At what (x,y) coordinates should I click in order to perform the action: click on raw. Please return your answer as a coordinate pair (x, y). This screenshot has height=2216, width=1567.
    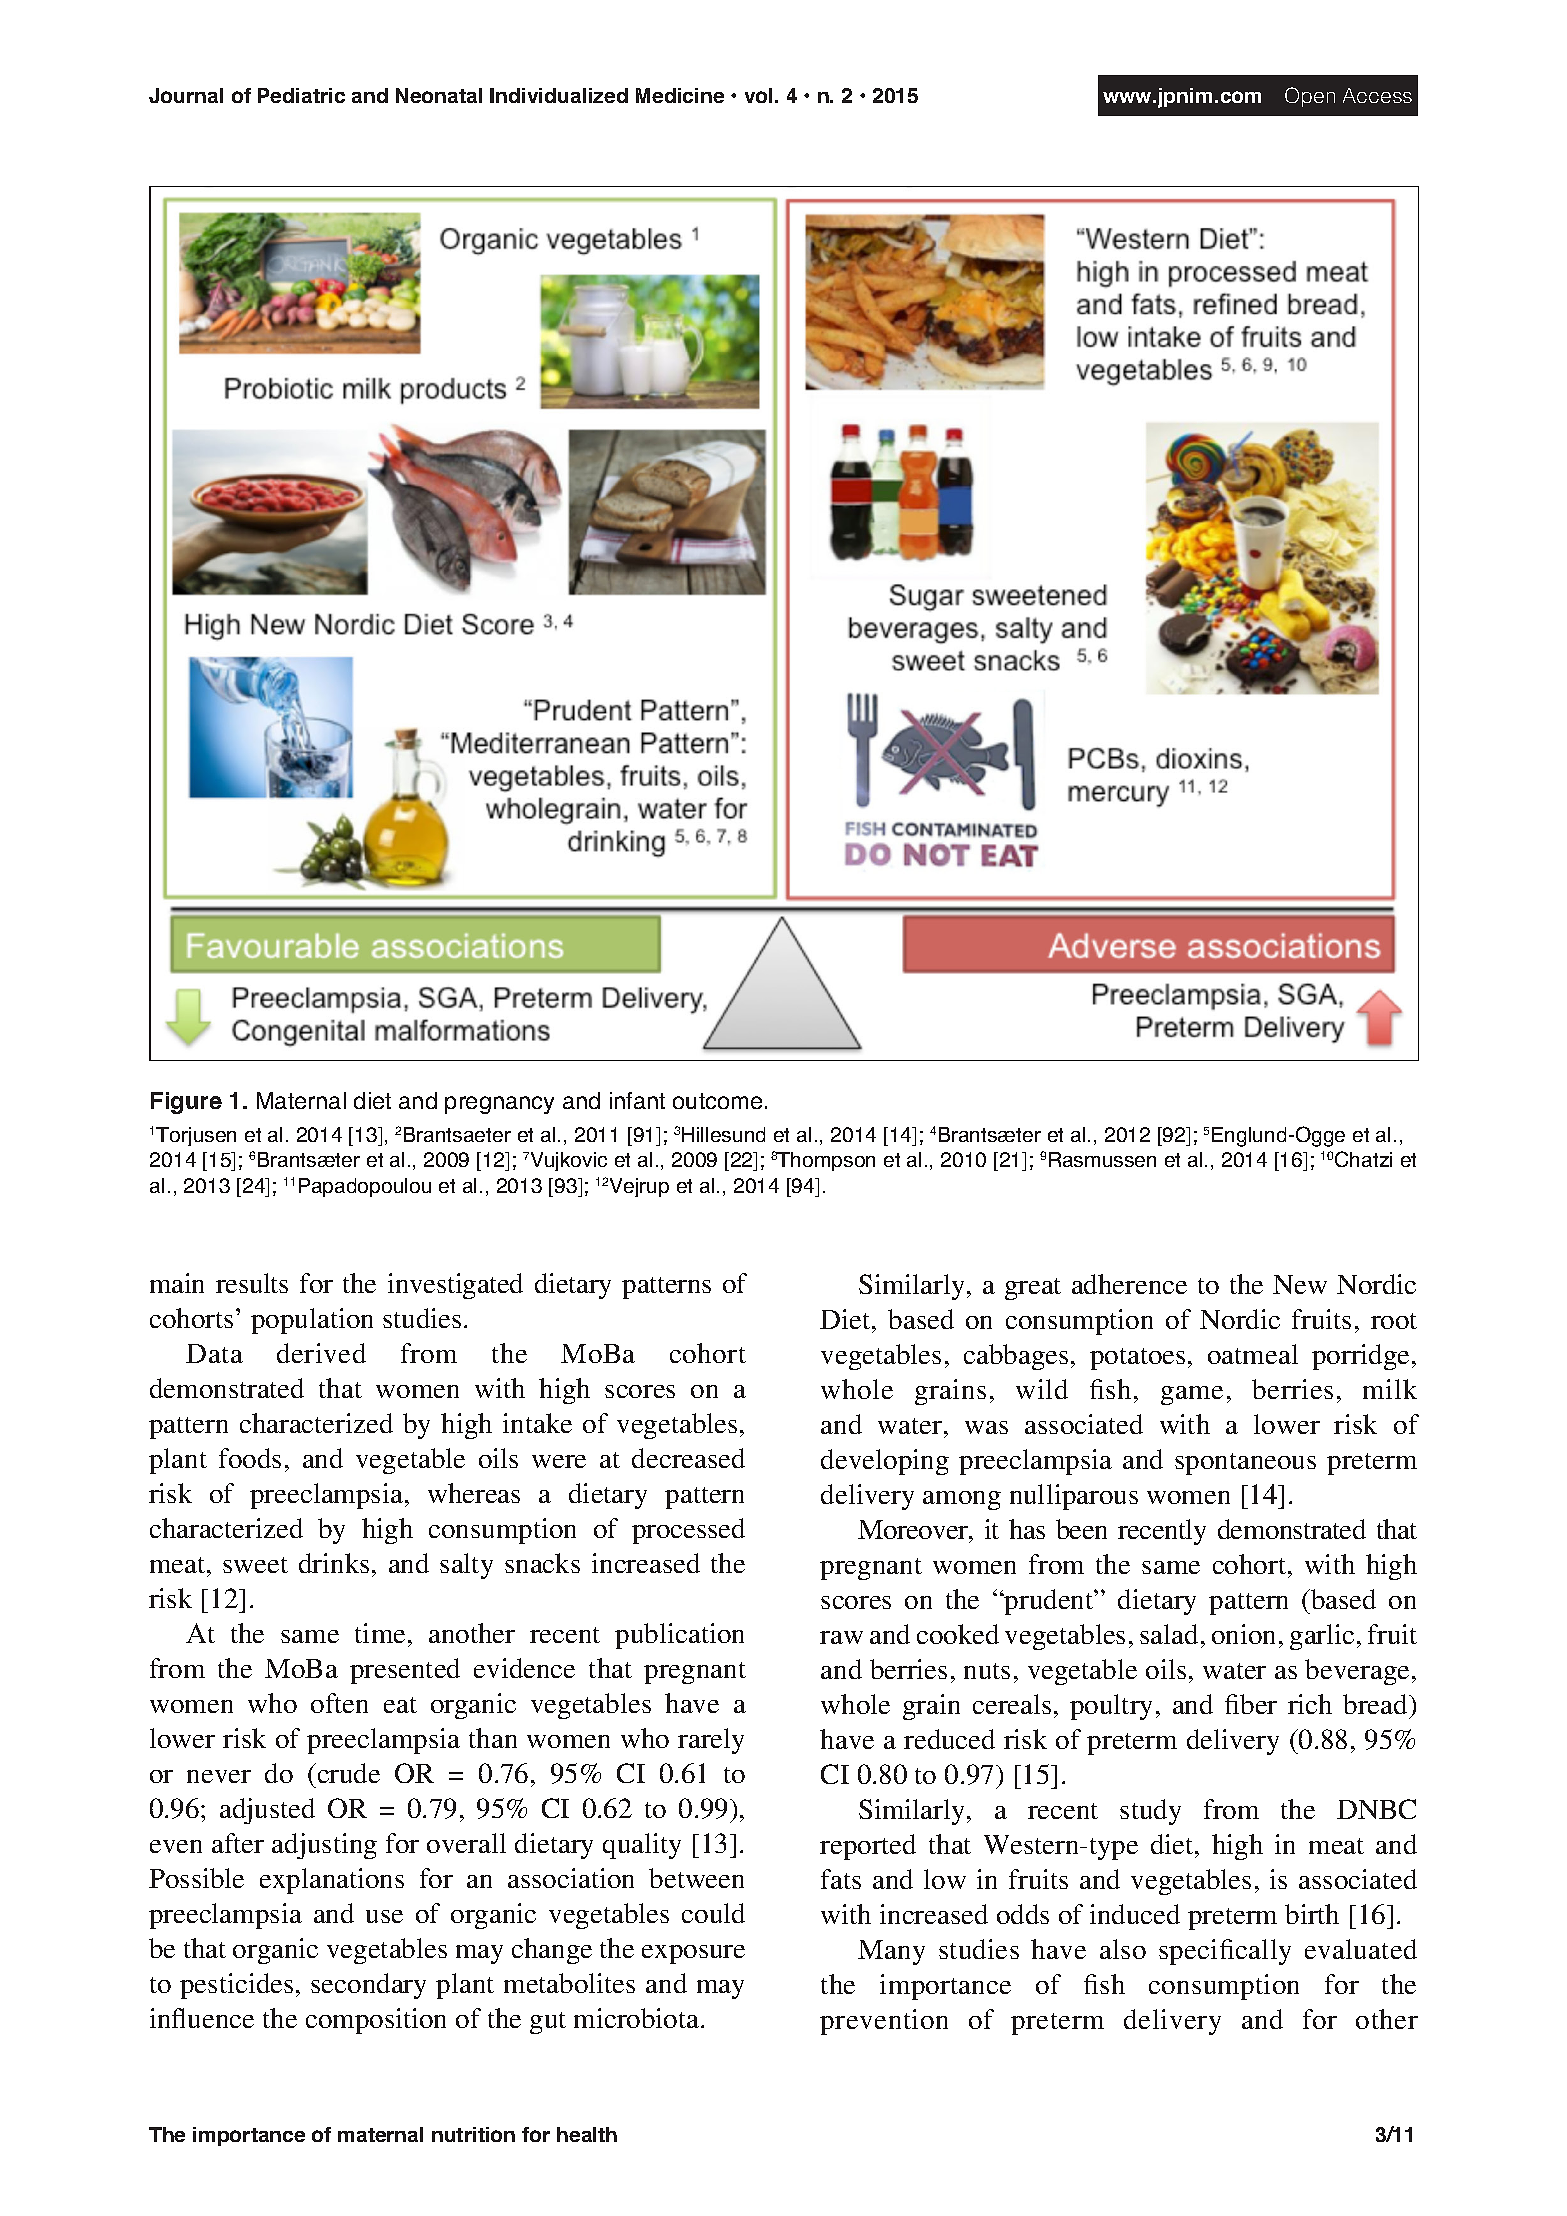
    Looking at the image, I should click on (841, 1637).
